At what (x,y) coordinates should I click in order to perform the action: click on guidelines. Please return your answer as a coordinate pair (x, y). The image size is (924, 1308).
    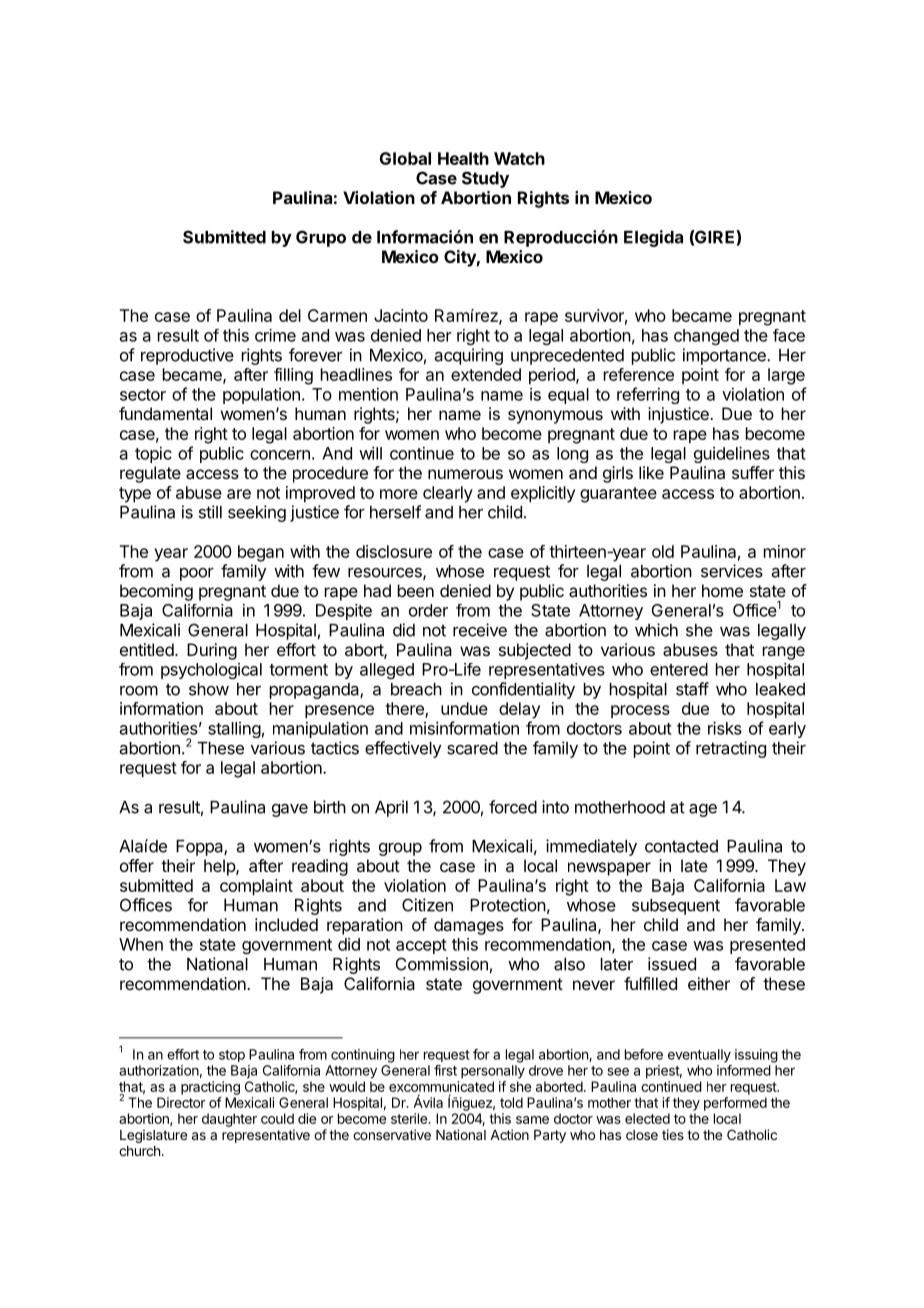
    Looking at the image, I should click on (732, 454).
